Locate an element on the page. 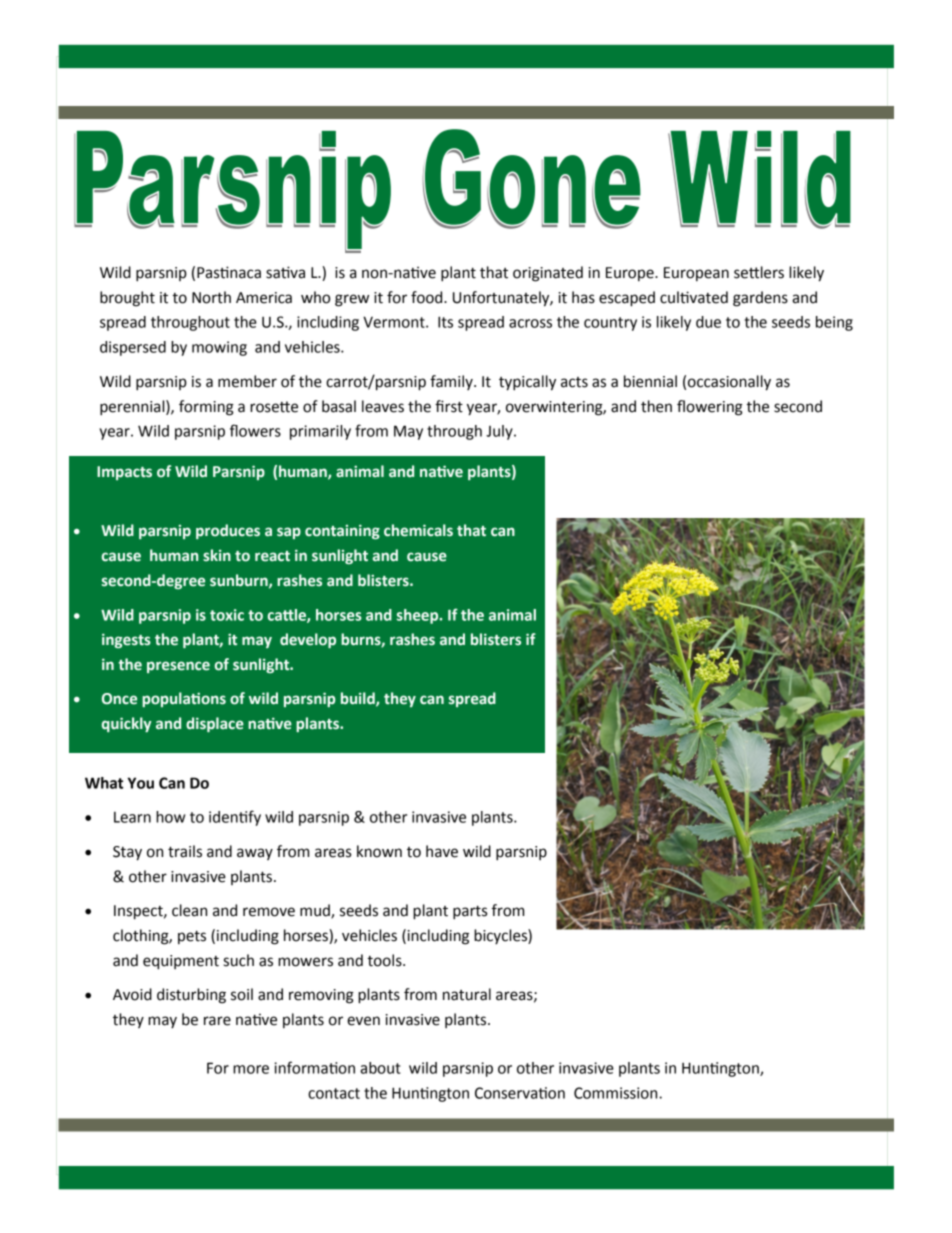 The width and height of the document is (952, 1233). chemicals is located at coordinates (418, 530).
